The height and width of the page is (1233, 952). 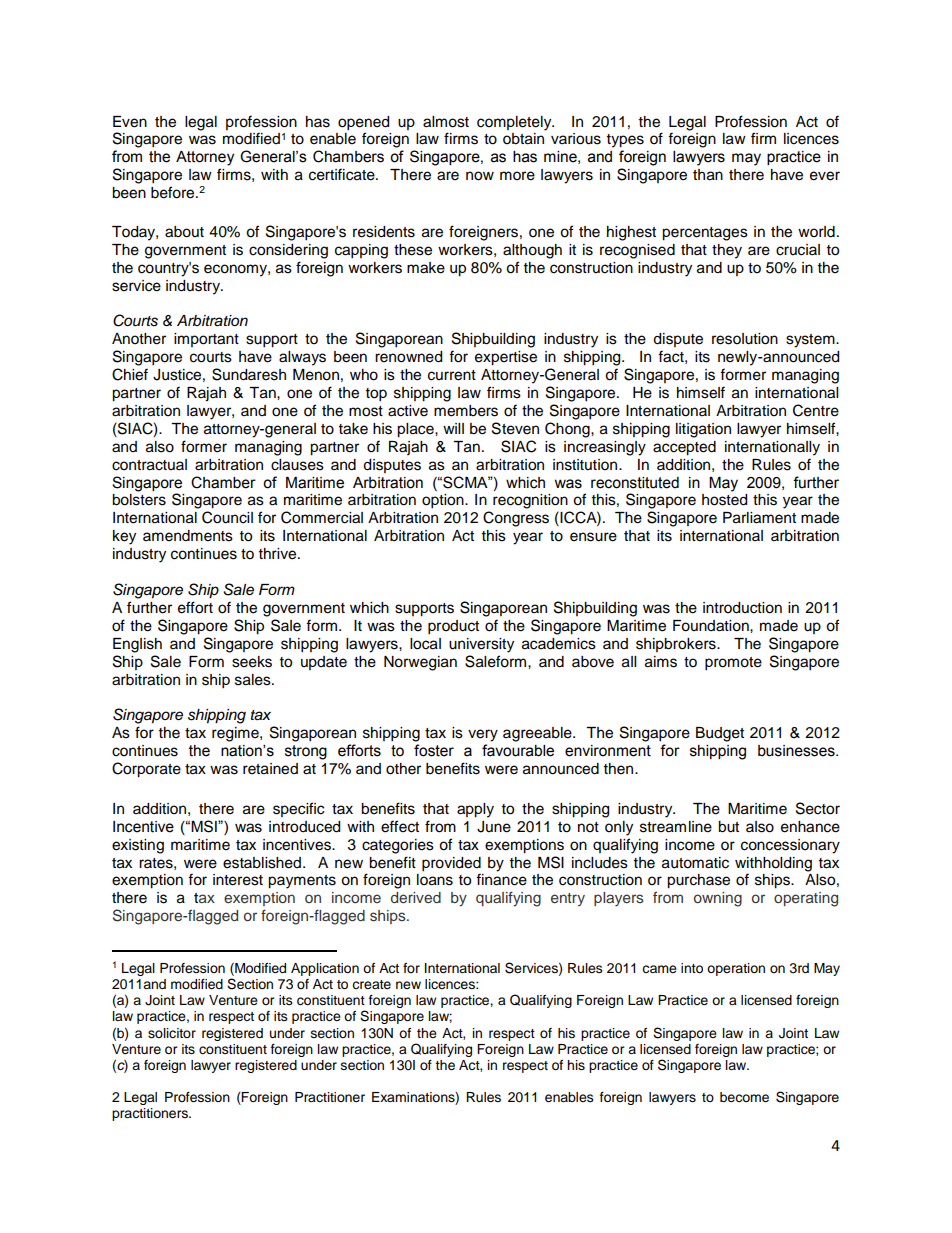 I want to click on create, so click(x=371, y=984).
